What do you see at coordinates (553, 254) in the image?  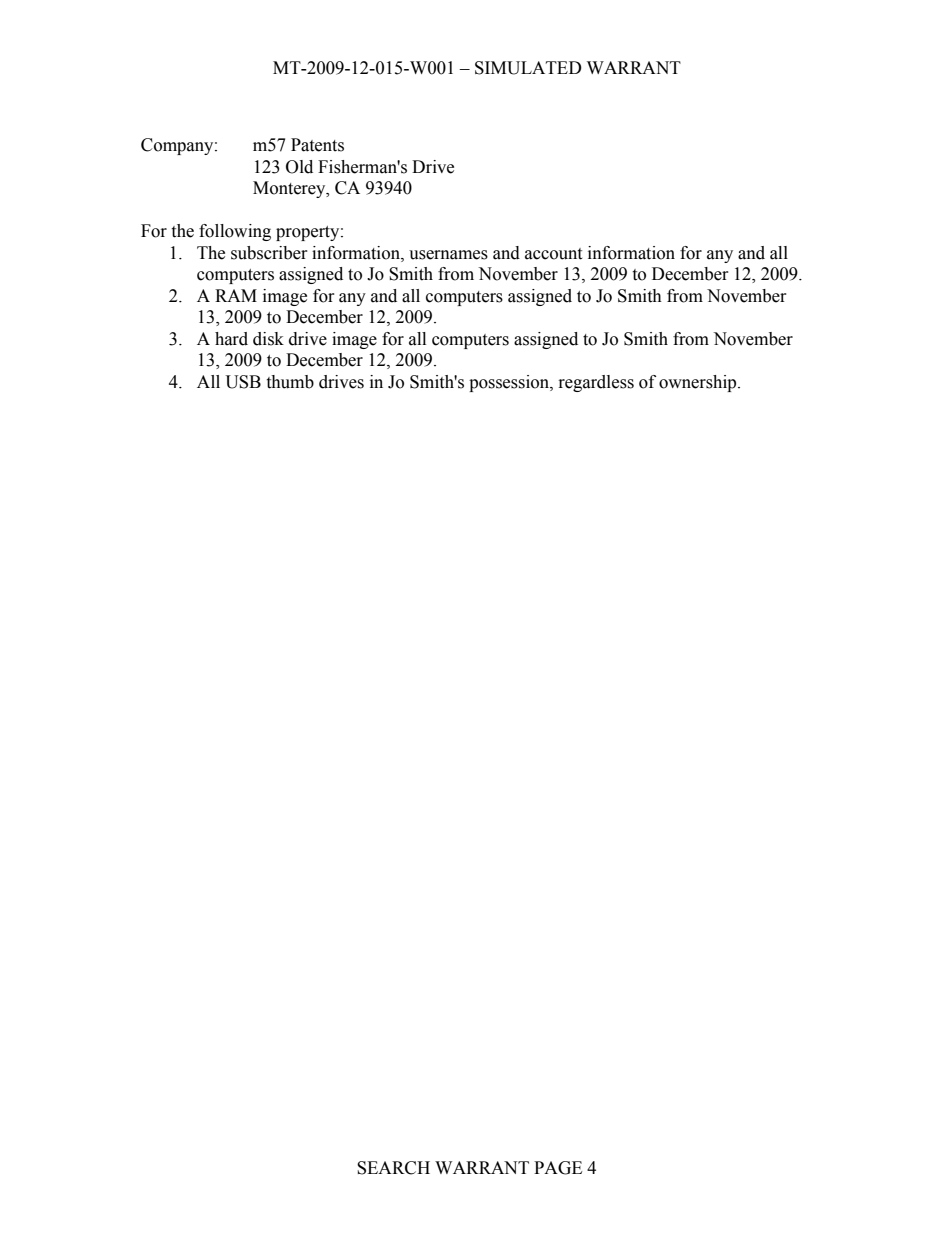 I see `account` at bounding box center [553, 254].
